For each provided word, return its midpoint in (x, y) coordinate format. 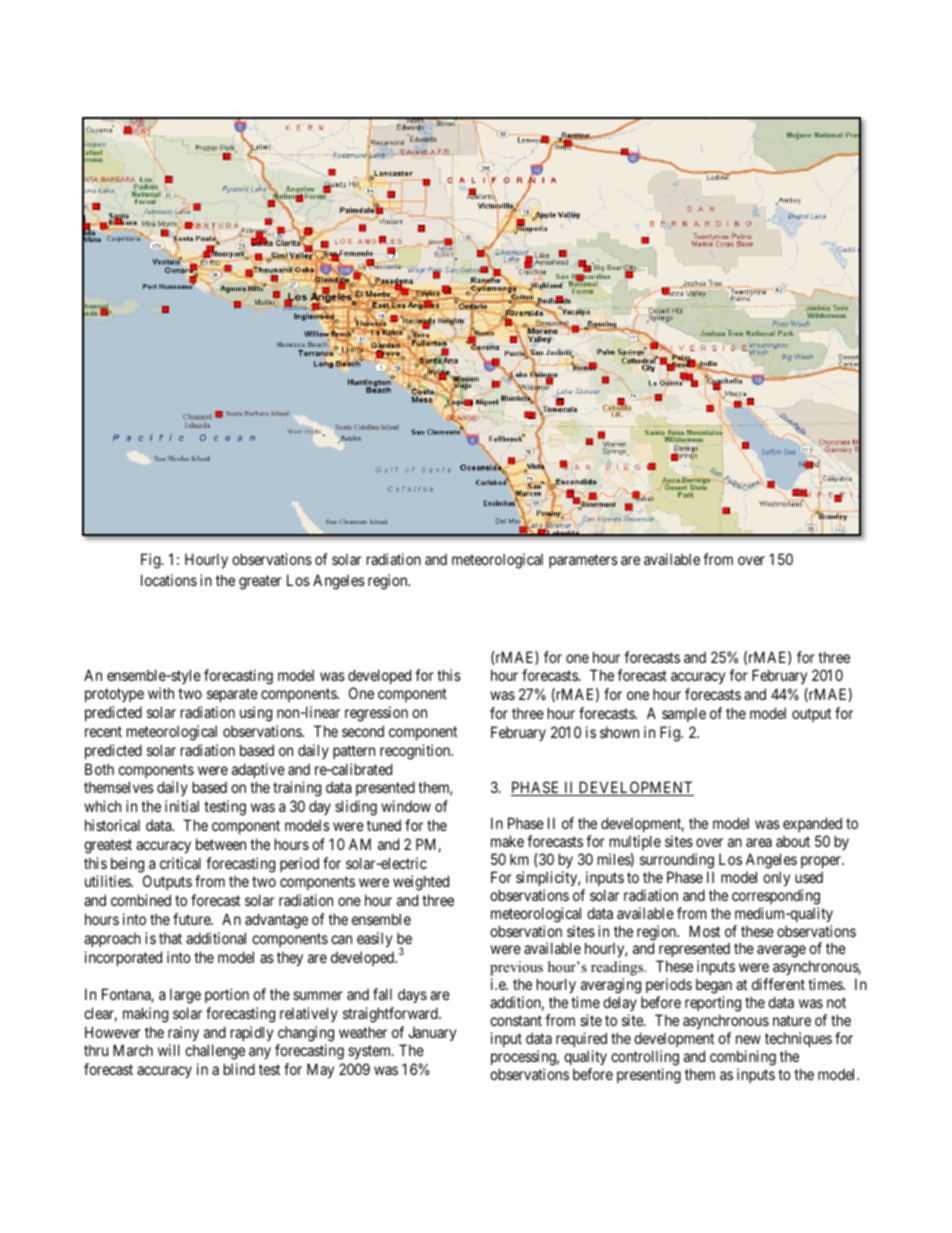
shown (619, 732)
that (170, 938)
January (432, 1034)
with (161, 693)
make (507, 841)
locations (169, 580)
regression (376, 714)
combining (743, 1058)
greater (260, 582)
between (221, 844)
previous (516, 970)
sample (684, 714)
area (759, 842)
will (169, 1050)
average (781, 951)
